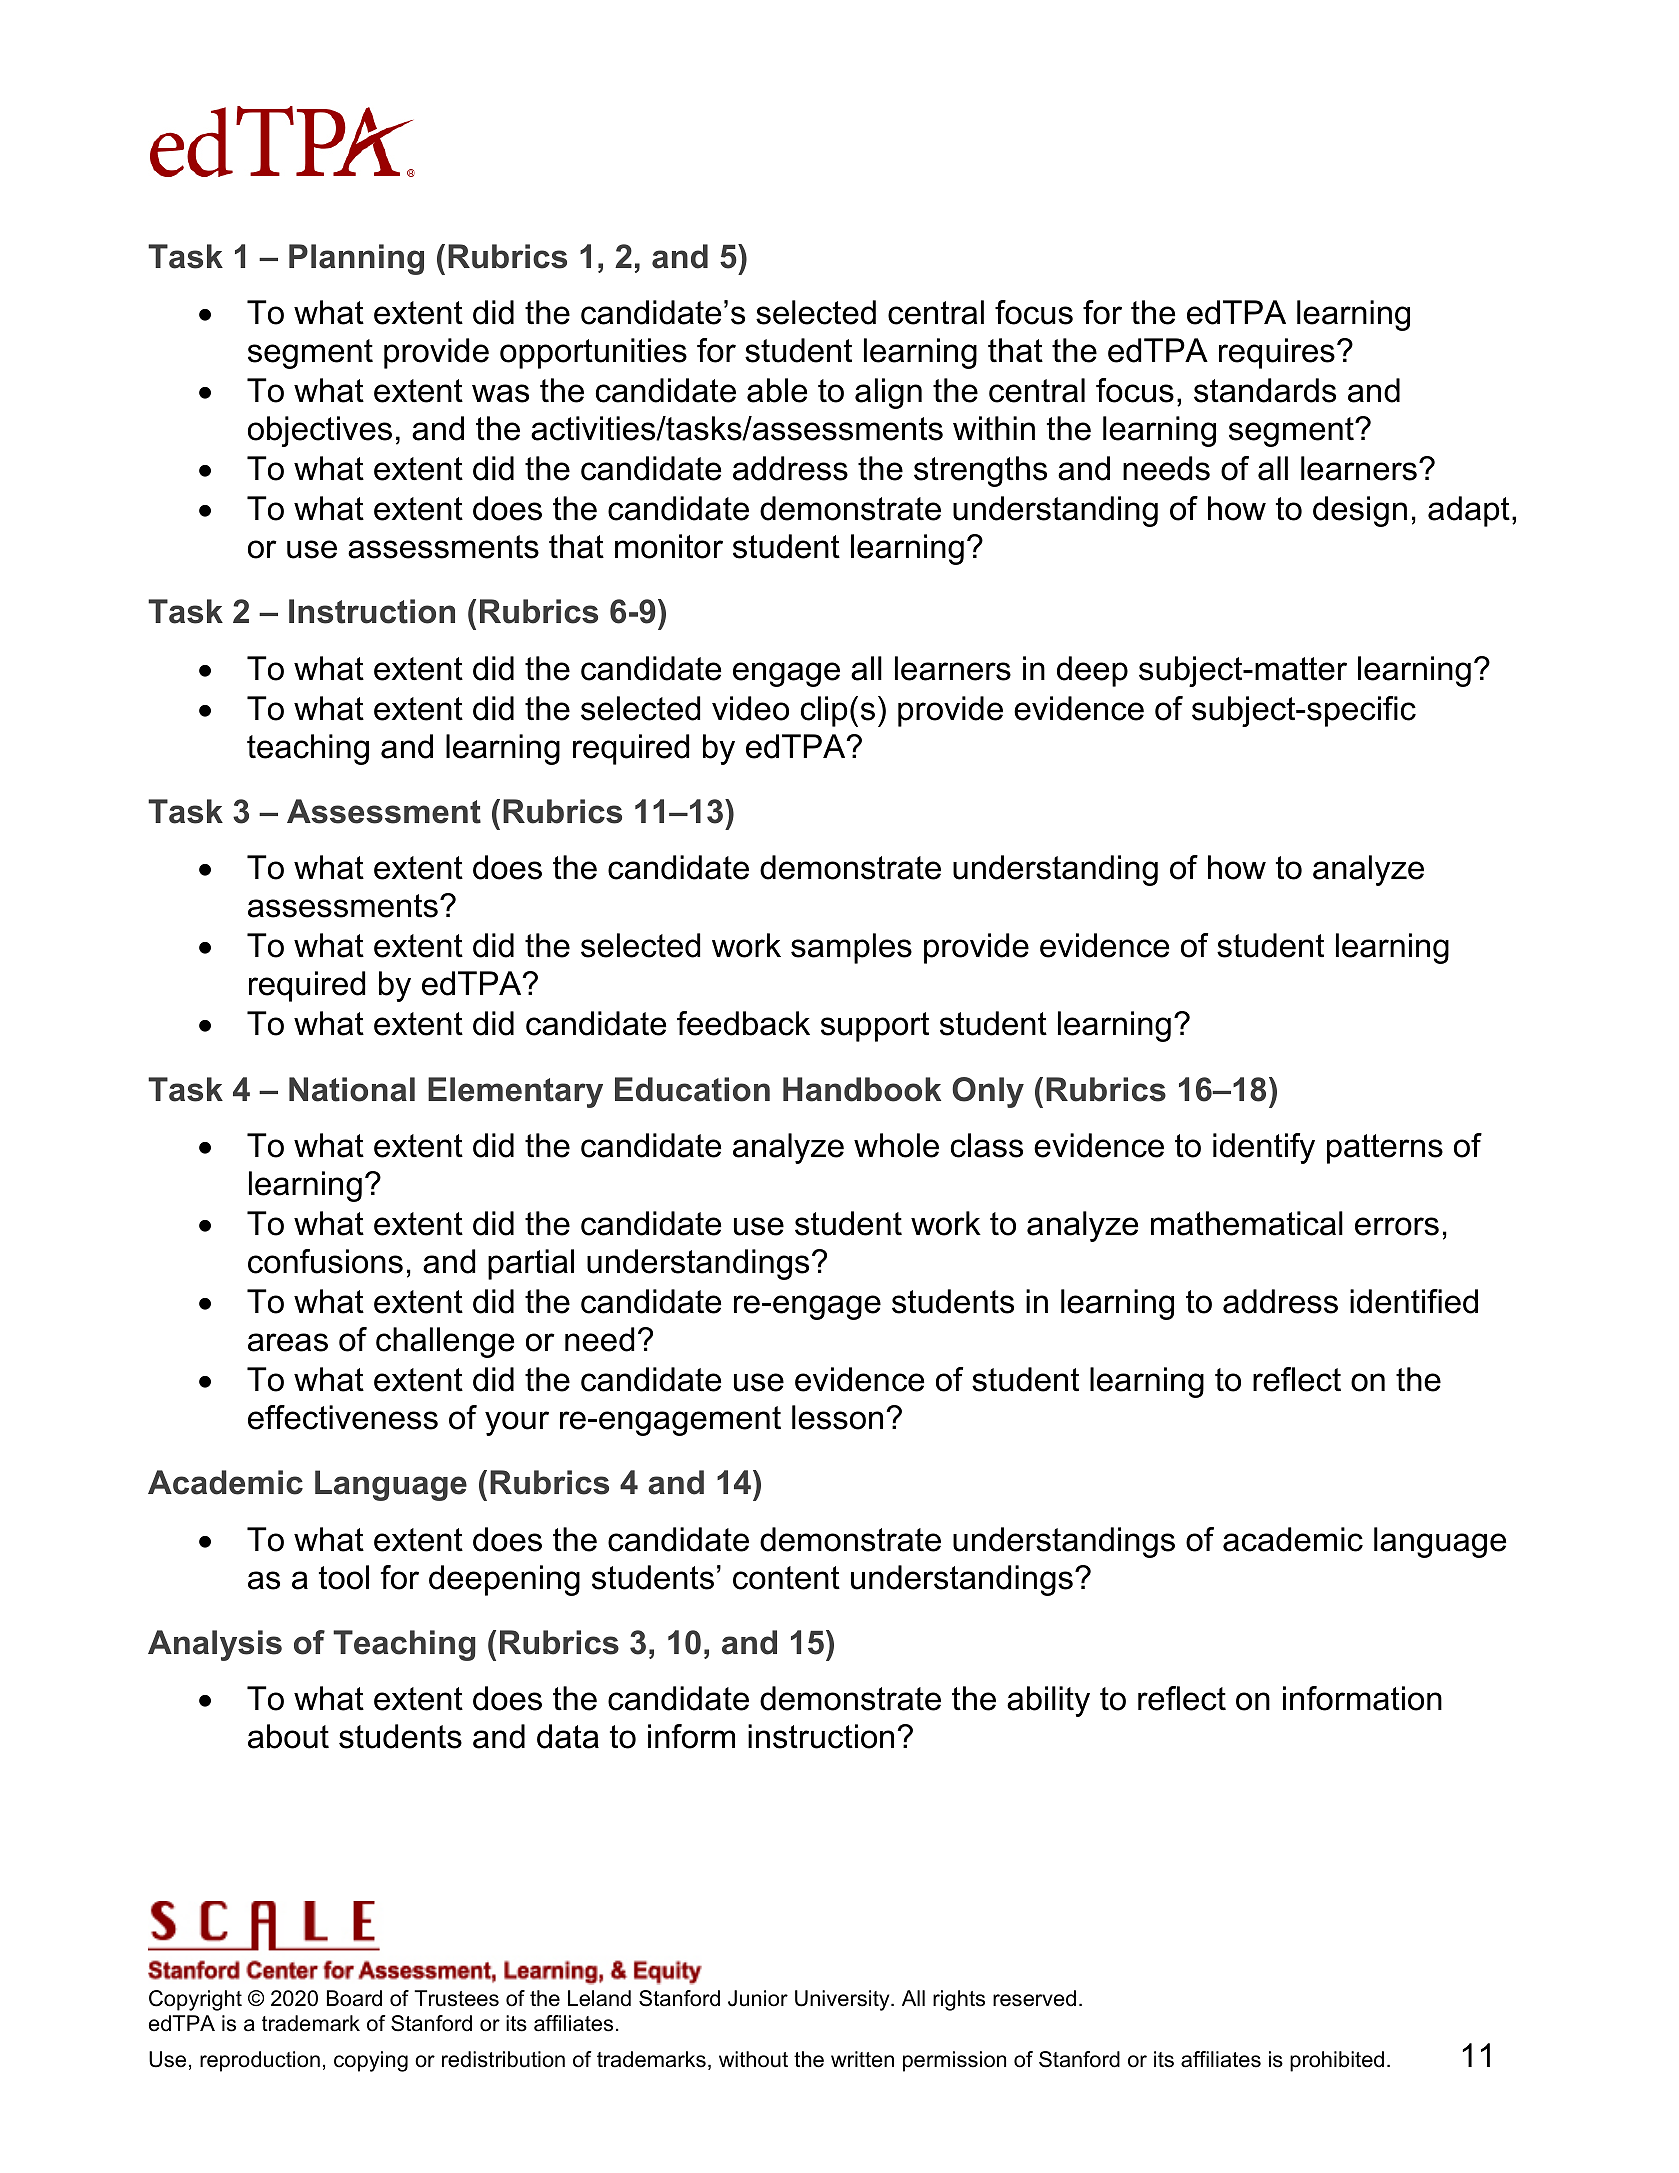  I want to click on Board, so click(354, 1998).
